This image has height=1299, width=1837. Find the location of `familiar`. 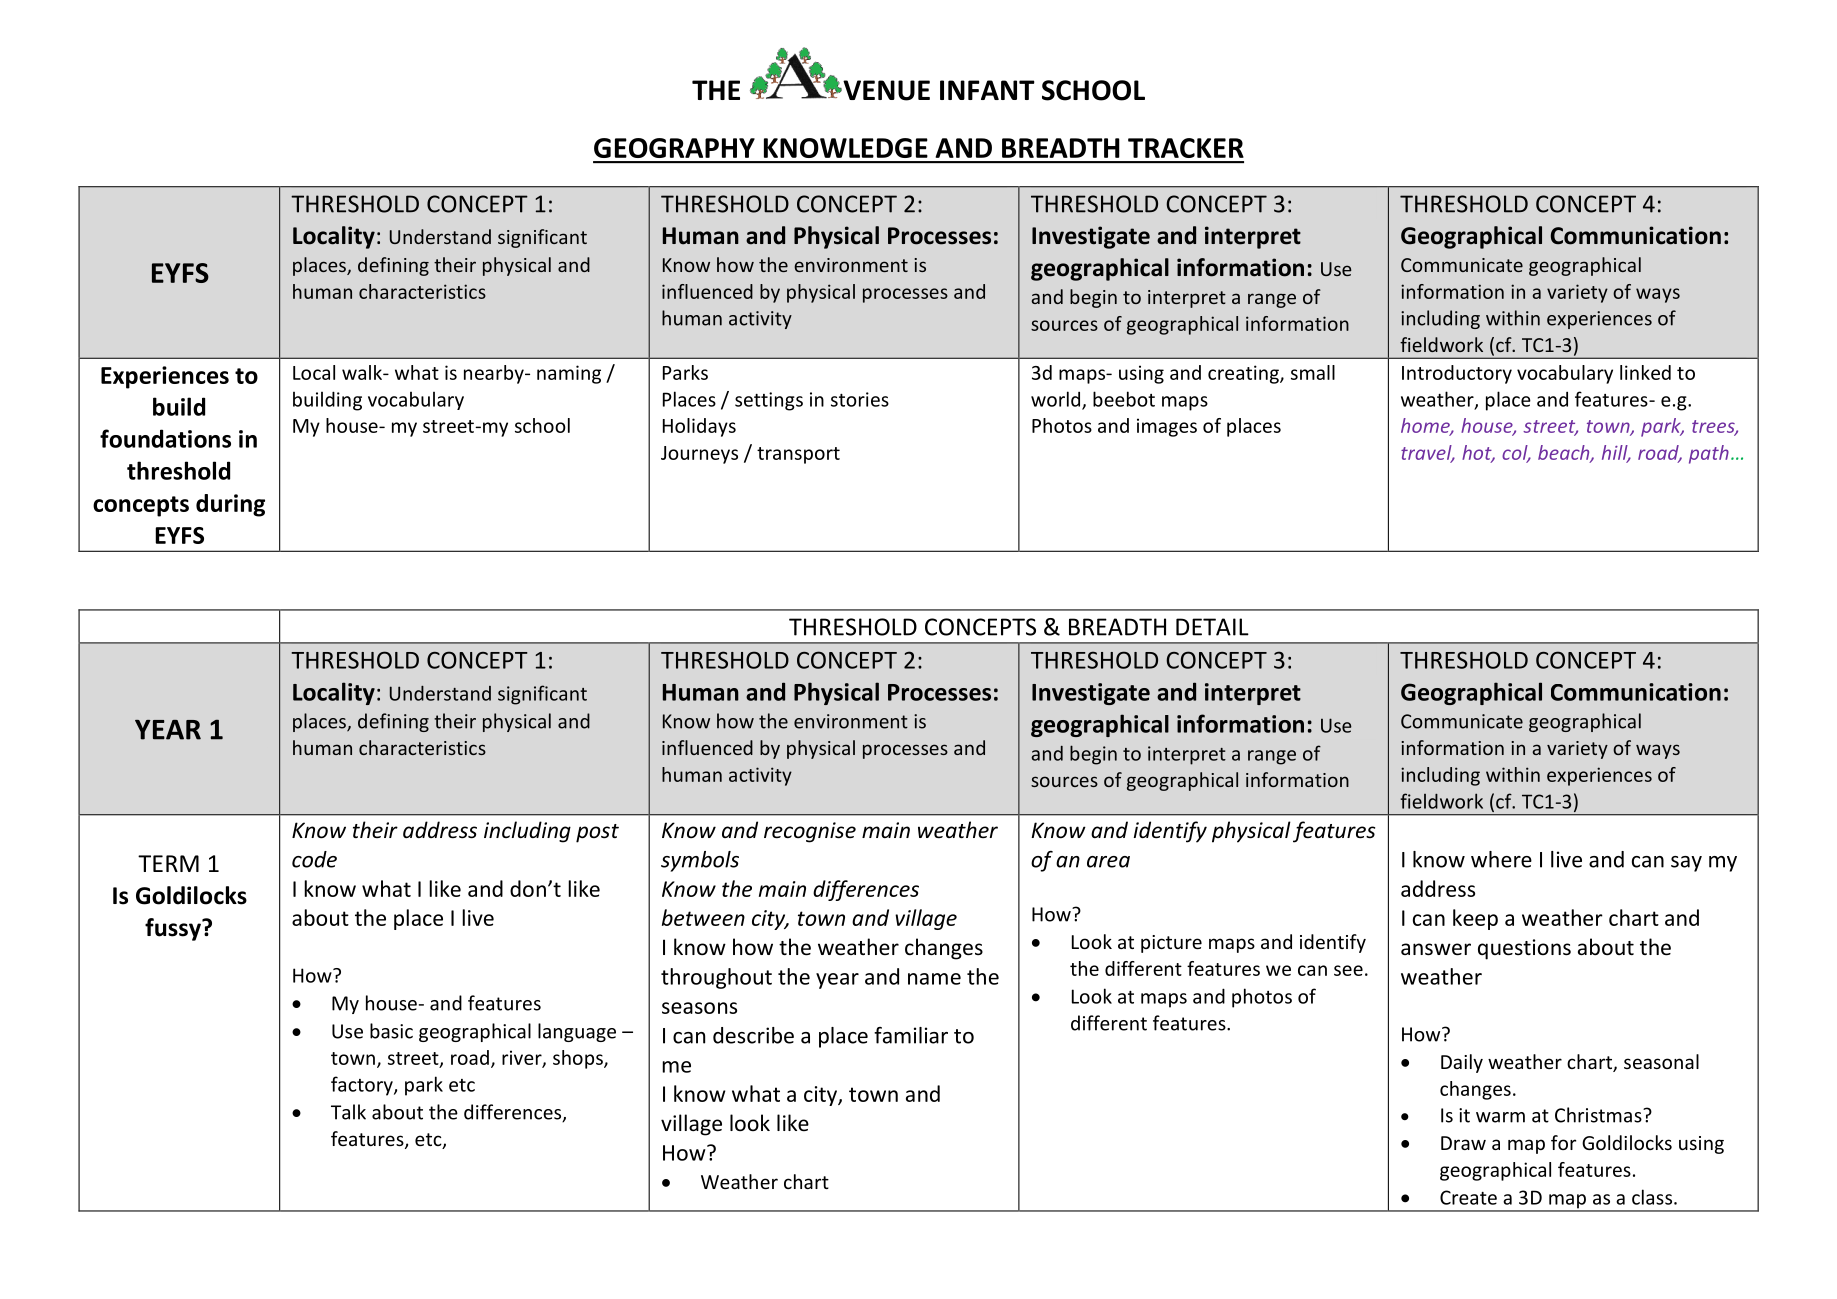

familiar is located at coordinates (911, 1035).
